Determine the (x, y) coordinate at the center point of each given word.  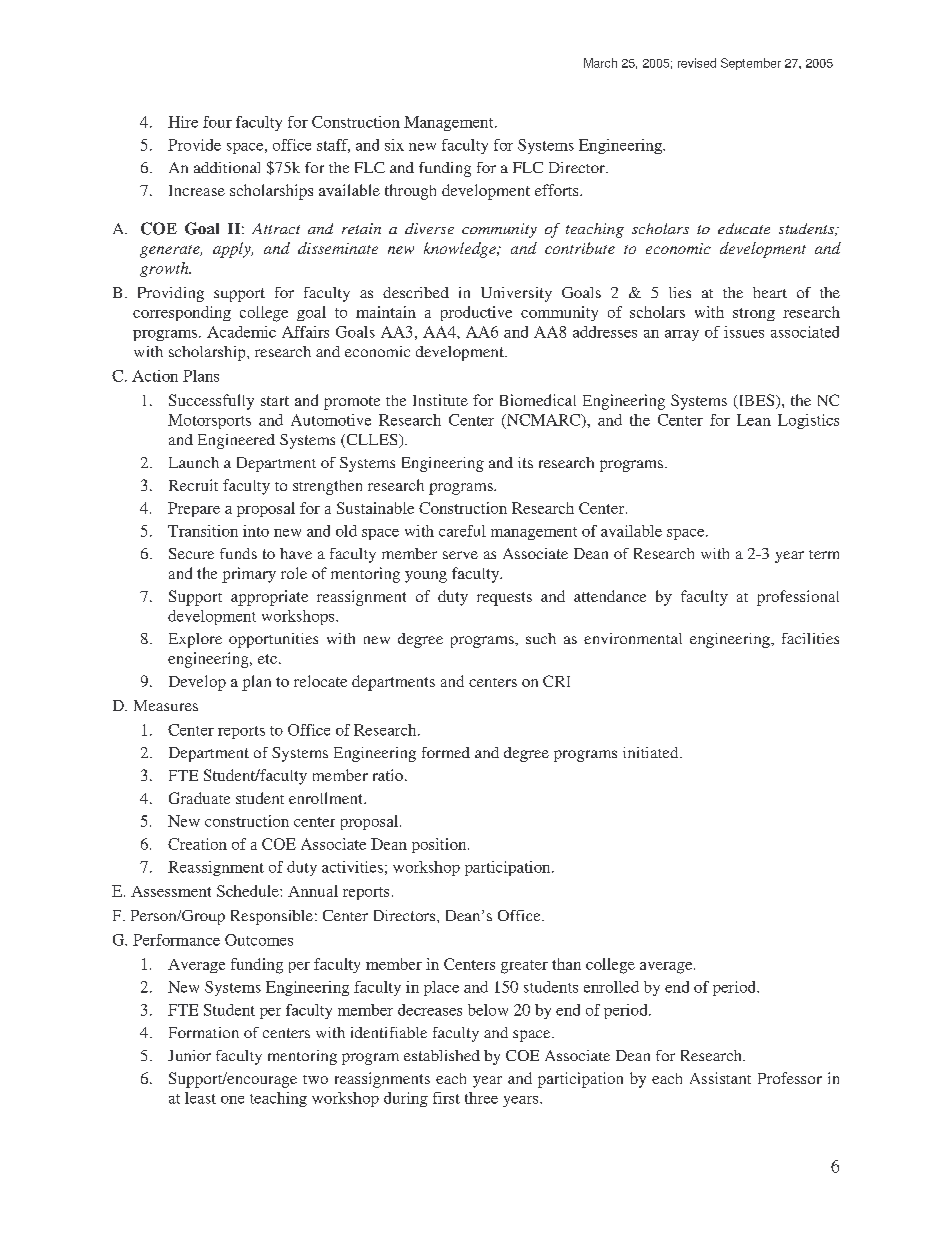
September (751, 64)
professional (798, 598)
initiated (652, 752)
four (217, 122)
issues (744, 332)
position (440, 845)
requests (504, 599)
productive (476, 313)
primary (249, 575)
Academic (241, 332)
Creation (197, 844)
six (394, 145)
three (481, 1098)
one (232, 1100)
